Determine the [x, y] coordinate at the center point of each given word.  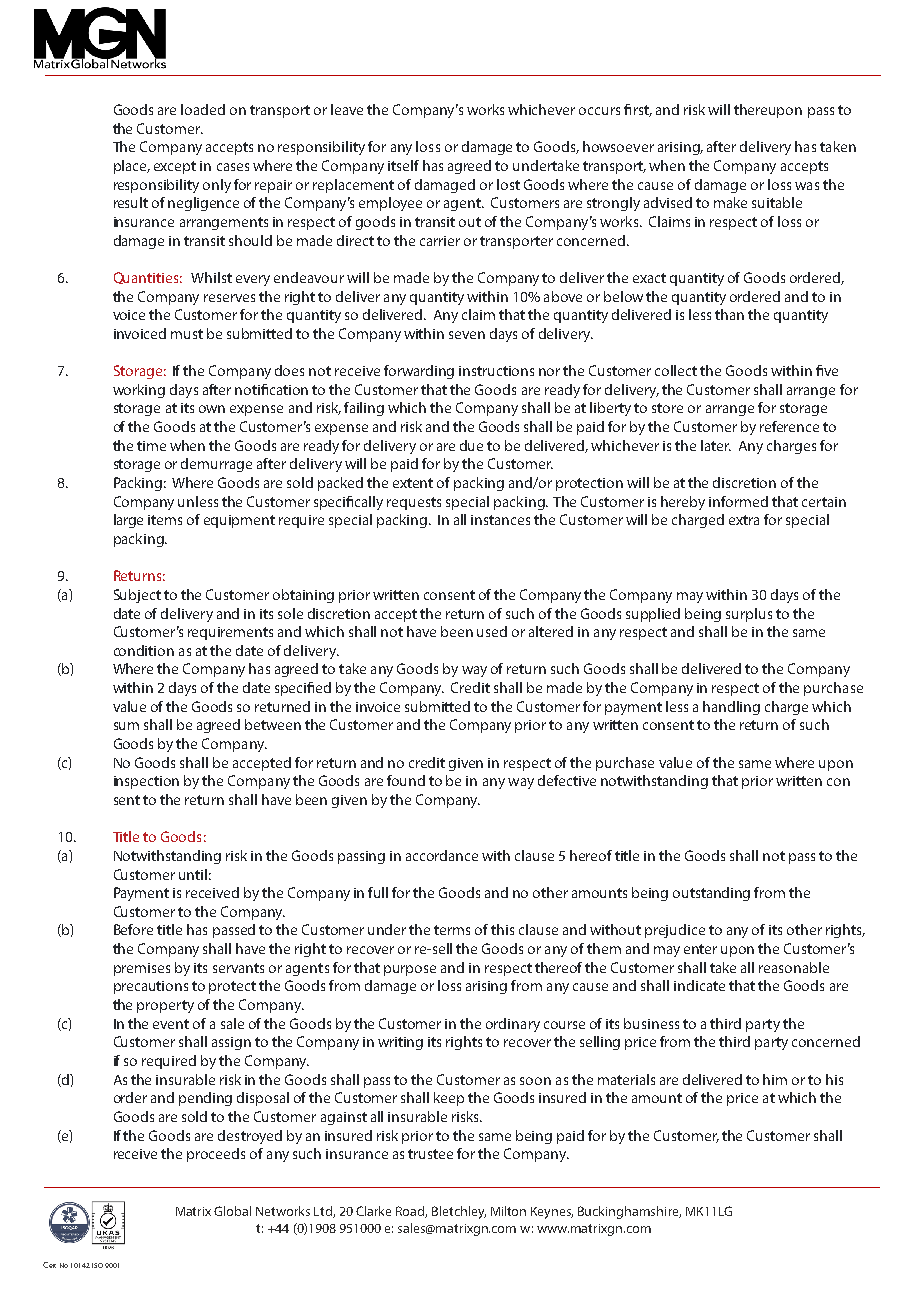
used [492, 631]
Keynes [552, 1213]
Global [232, 1211]
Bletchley [459, 1212]
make [730, 202]
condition [144, 650]
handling [731, 708]
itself [403, 165]
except [175, 167]
